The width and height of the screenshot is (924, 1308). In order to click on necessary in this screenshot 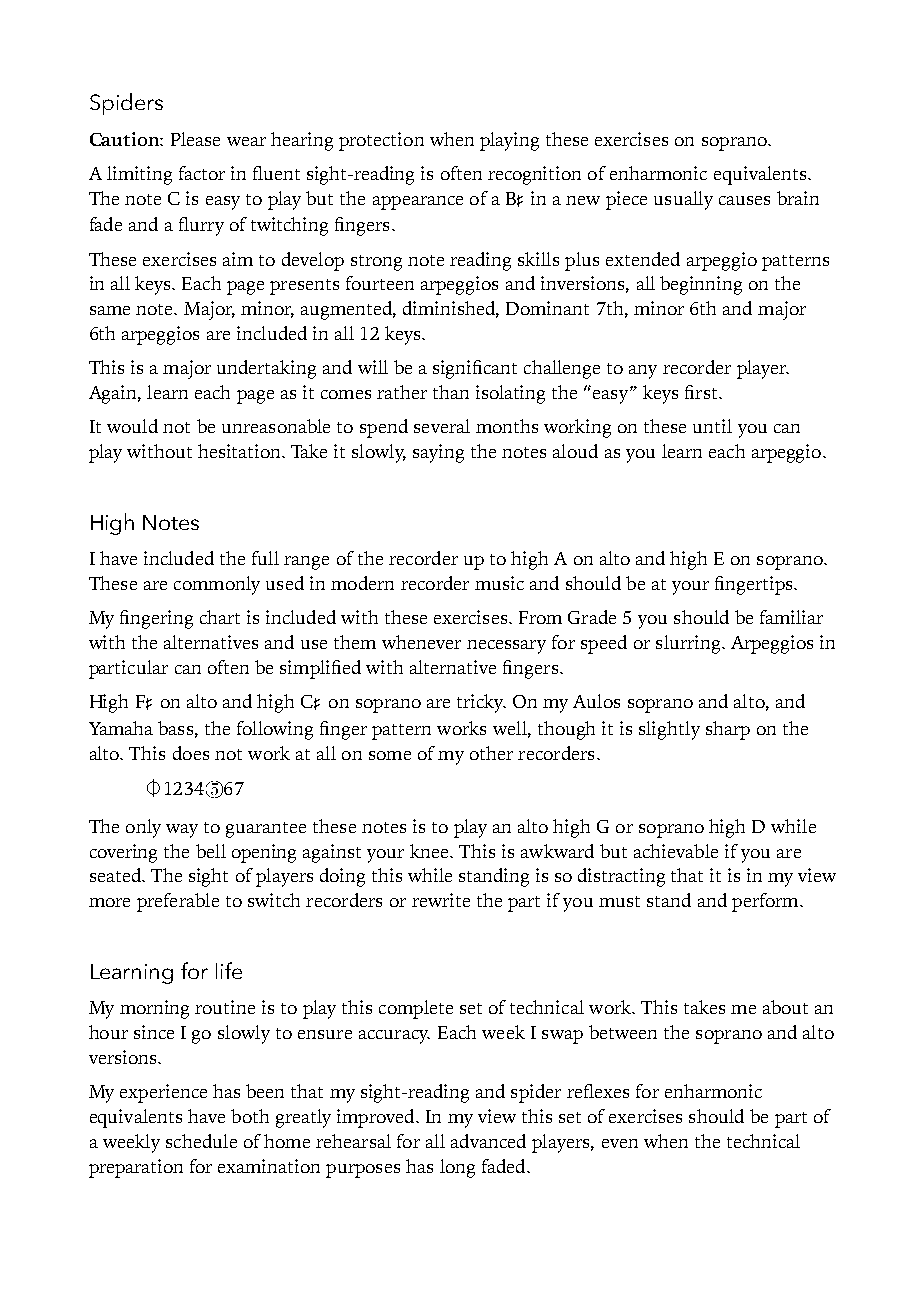, I will do `click(506, 647)`.
